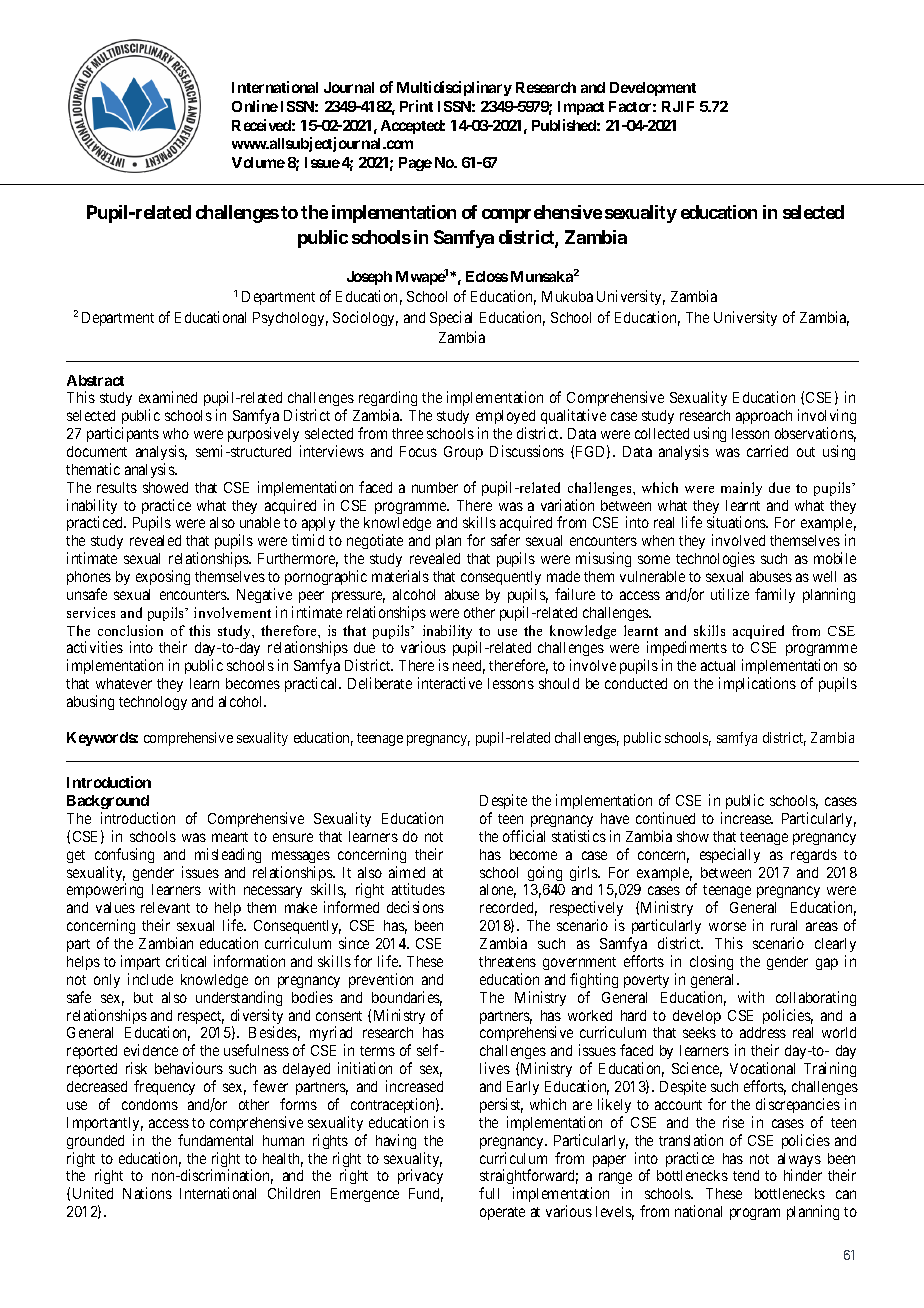 Image resolution: width=924 pixels, height=1308 pixels. What do you see at coordinates (117, 487) in the screenshot?
I see `results` at bounding box center [117, 487].
